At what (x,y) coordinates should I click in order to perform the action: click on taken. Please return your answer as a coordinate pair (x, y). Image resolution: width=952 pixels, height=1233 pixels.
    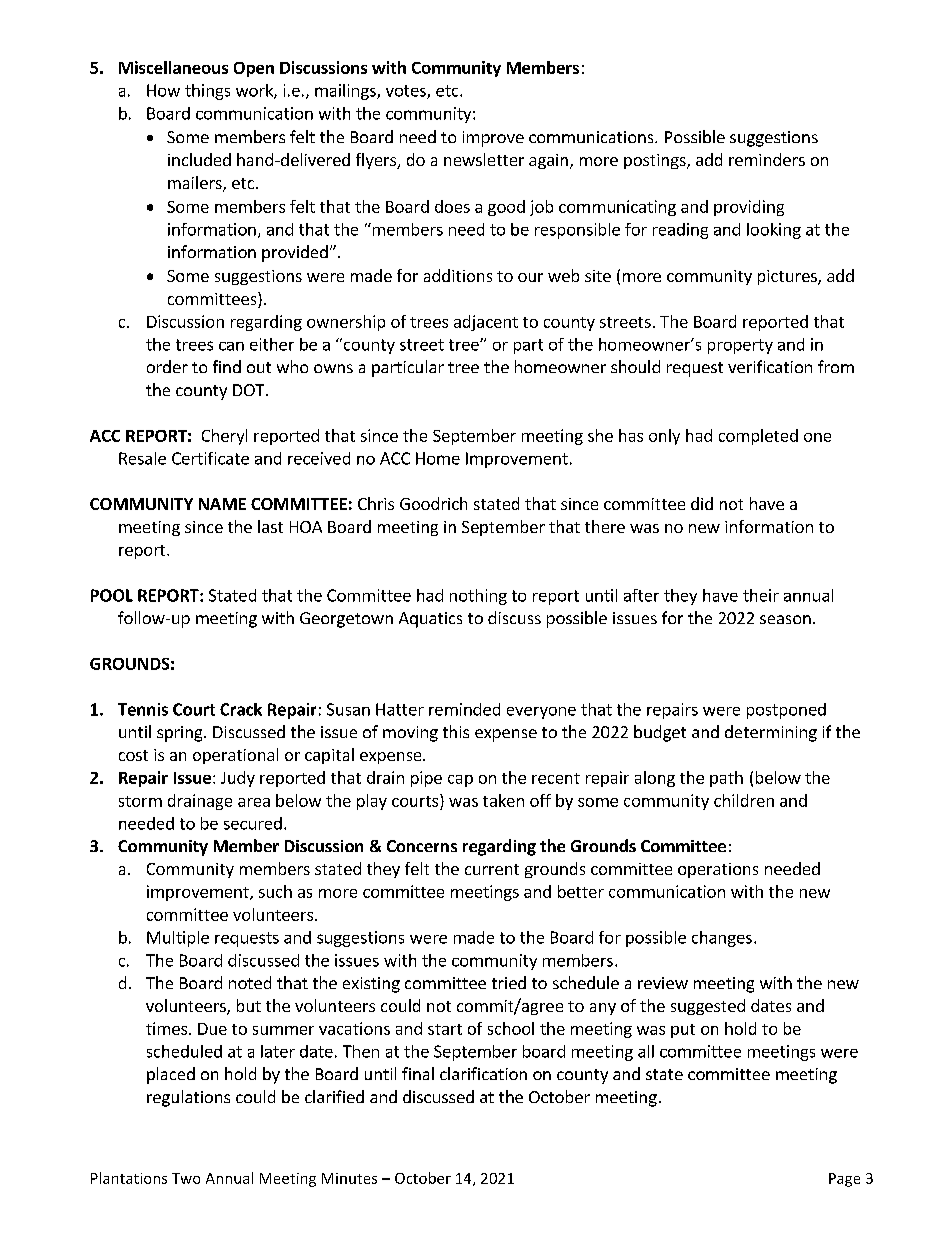
    Looking at the image, I should click on (503, 800).
